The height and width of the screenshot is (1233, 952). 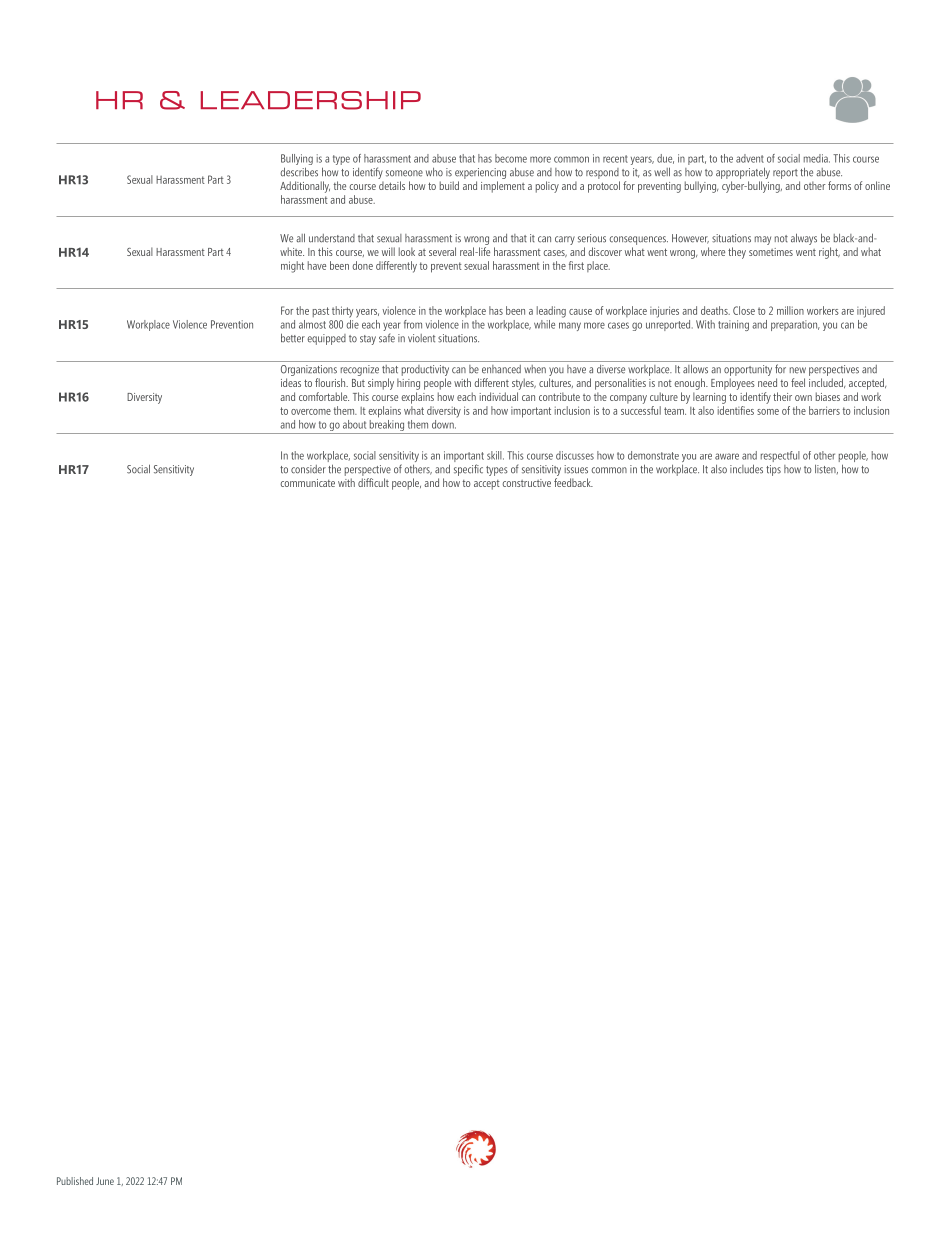 I want to click on constructive, so click(x=526, y=483).
